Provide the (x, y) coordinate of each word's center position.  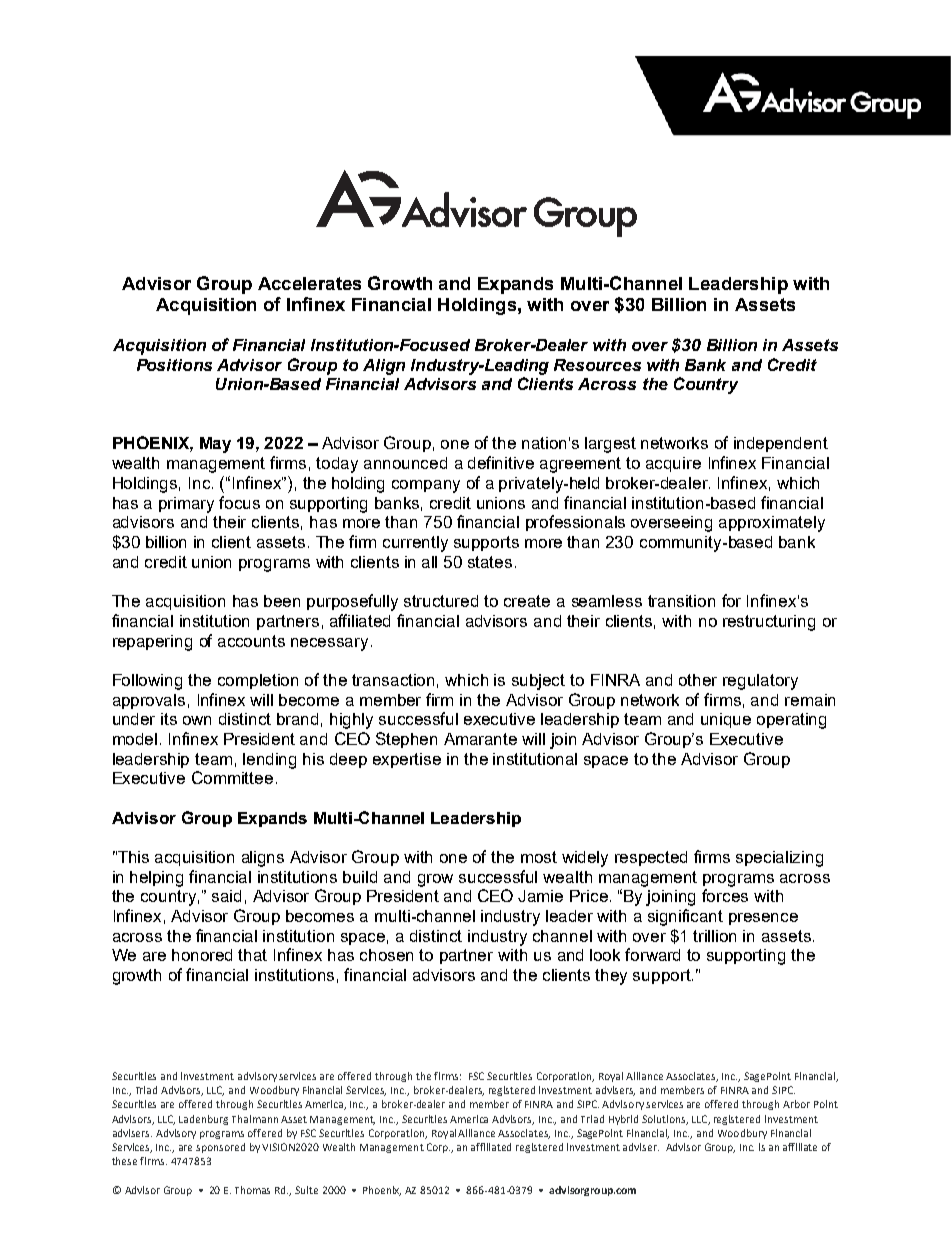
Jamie (540, 896)
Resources (597, 365)
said (226, 896)
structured (441, 601)
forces (725, 895)
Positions (174, 365)
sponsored (220, 1148)
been (282, 601)
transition (681, 601)
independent (781, 444)
